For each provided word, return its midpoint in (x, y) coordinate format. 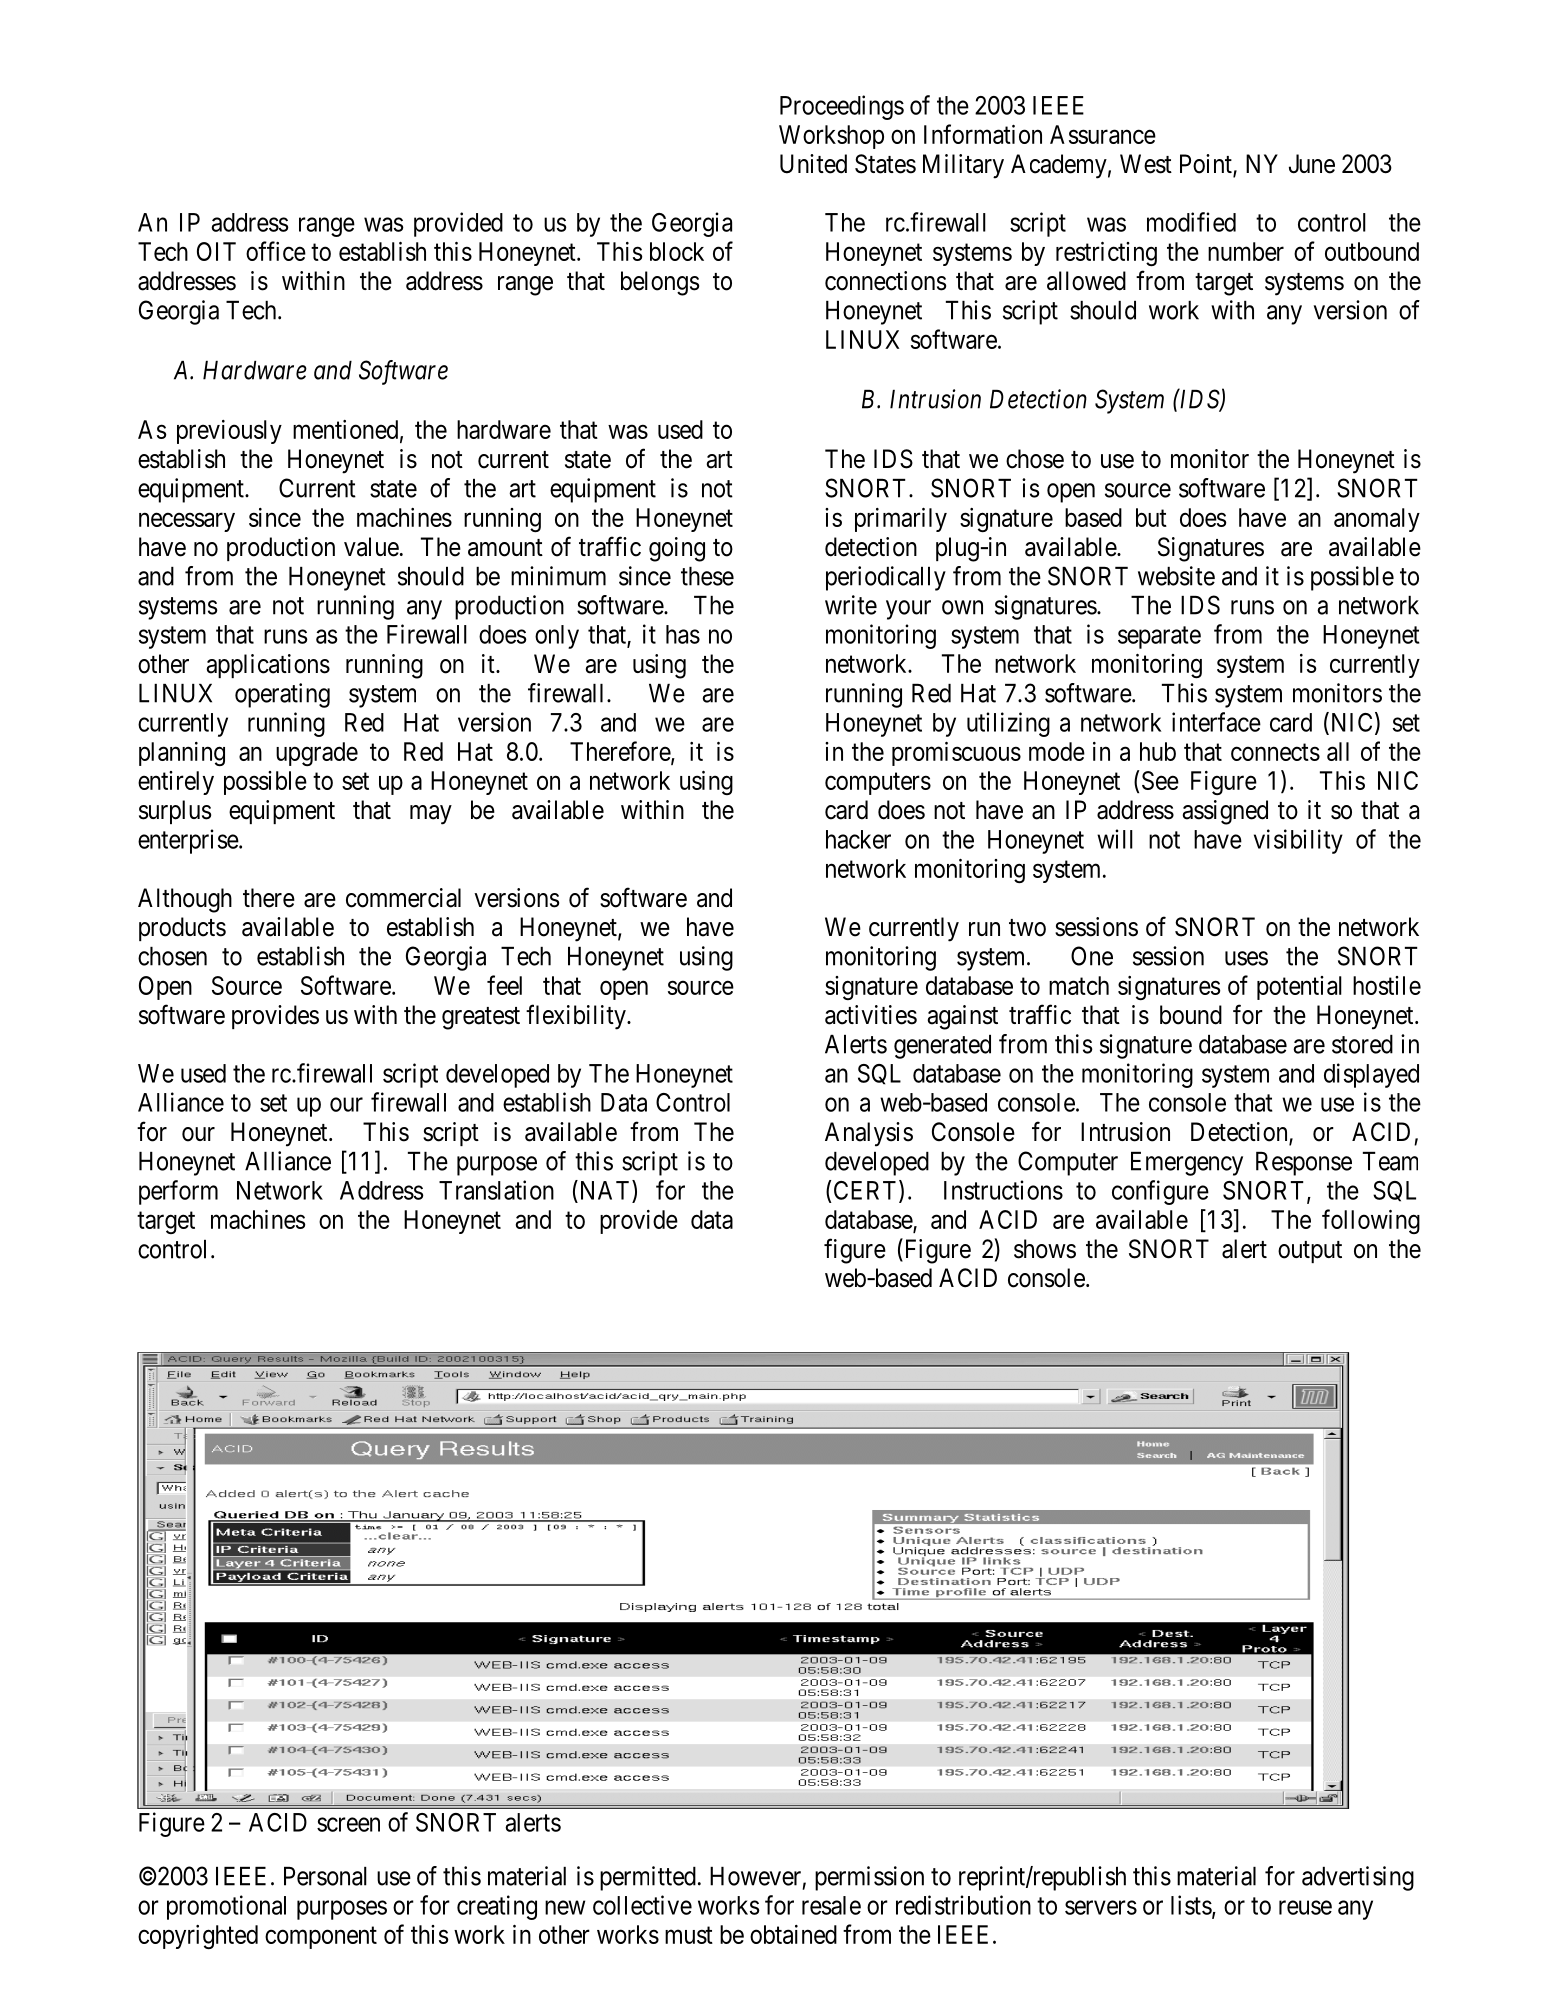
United (813, 164)
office (276, 251)
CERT (867, 1191)
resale (831, 1905)
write (851, 605)
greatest (481, 1018)
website (1176, 576)
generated (942, 1047)
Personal (325, 1876)
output (1310, 1252)
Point (1207, 165)
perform (178, 1192)
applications (268, 666)
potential (1299, 988)
